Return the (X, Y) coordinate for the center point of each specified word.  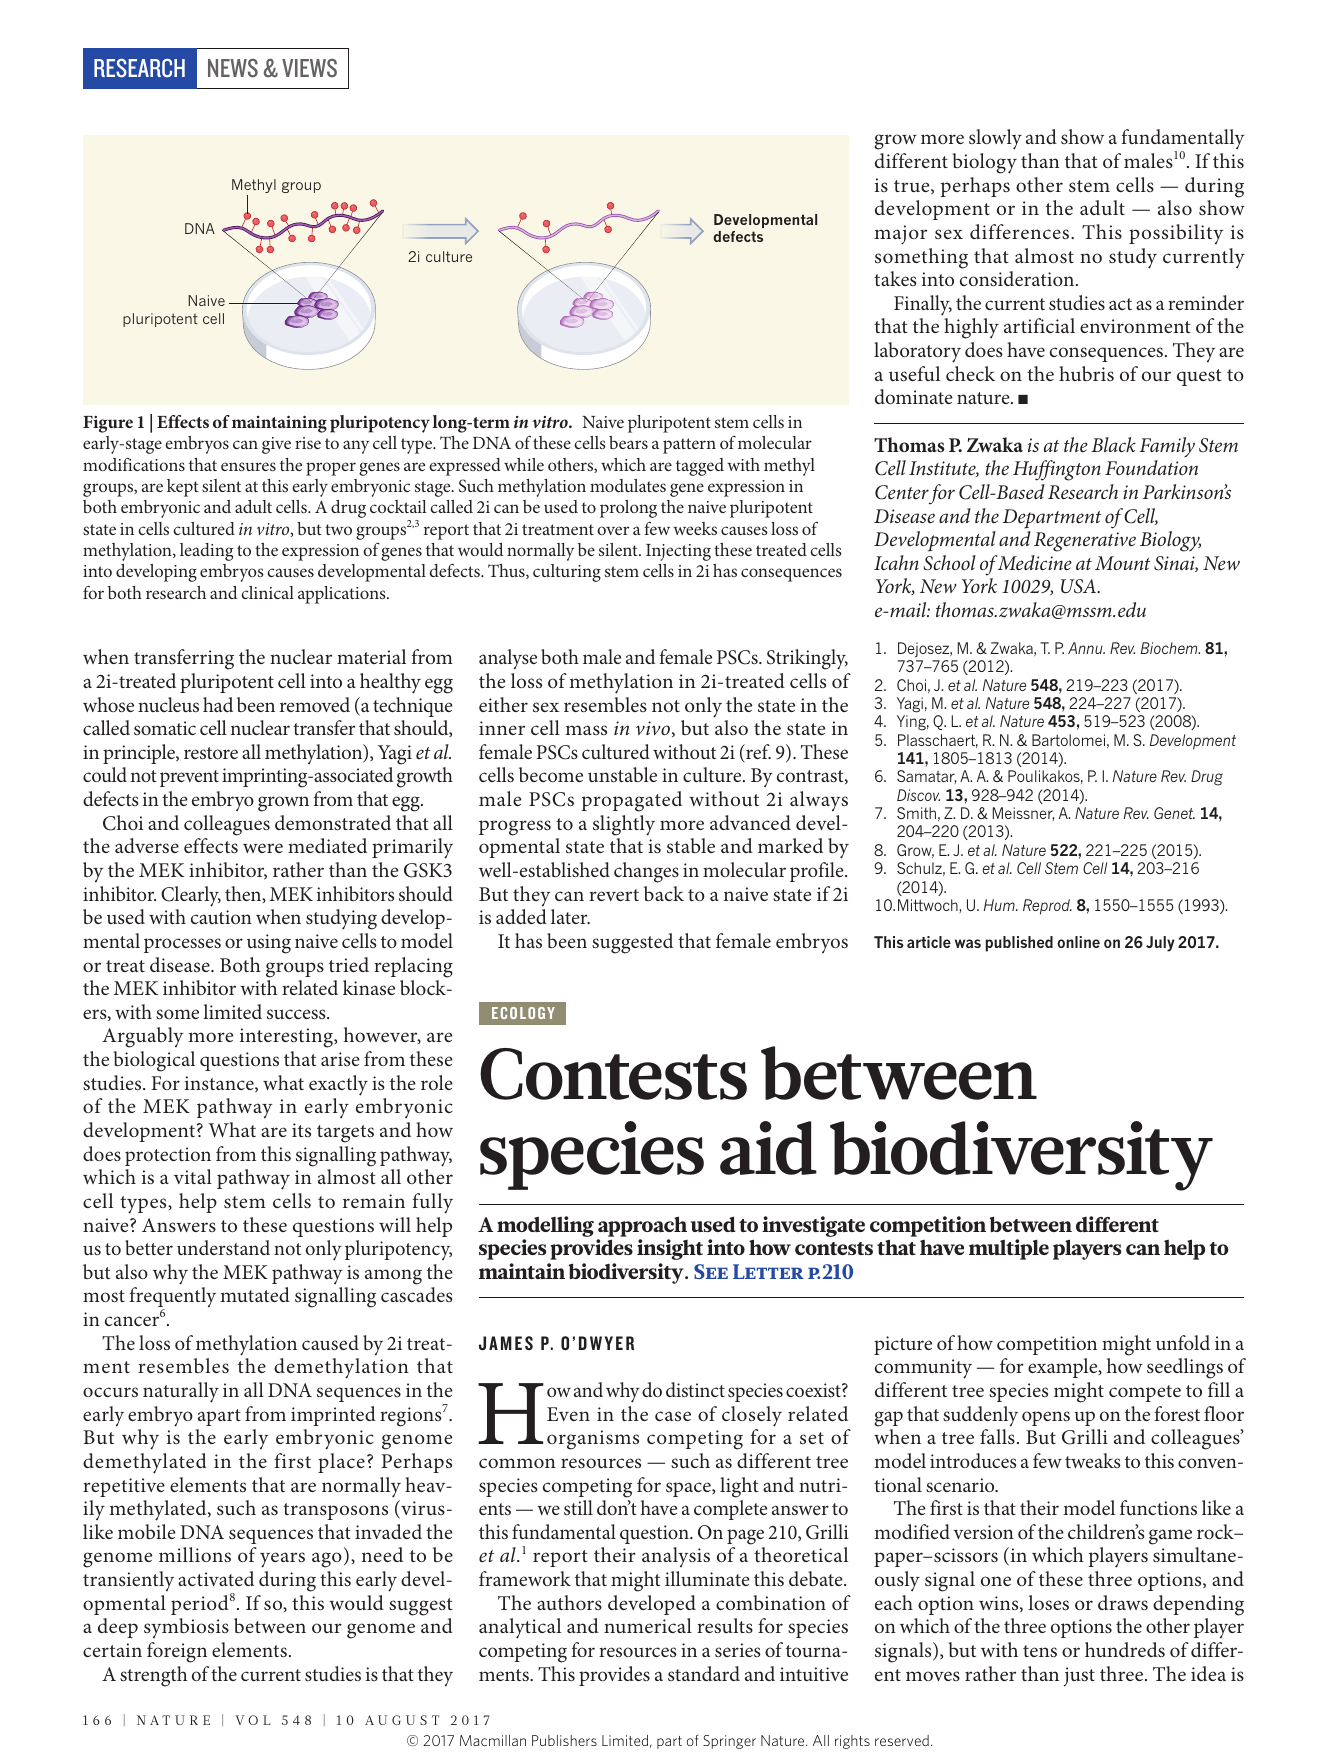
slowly (995, 139)
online (1078, 942)
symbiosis (186, 1628)
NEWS (233, 68)
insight (670, 1249)
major (900, 235)
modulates (628, 485)
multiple (1009, 1249)
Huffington (1057, 470)
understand (223, 1247)
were (263, 848)
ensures (248, 466)
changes (646, 872)
